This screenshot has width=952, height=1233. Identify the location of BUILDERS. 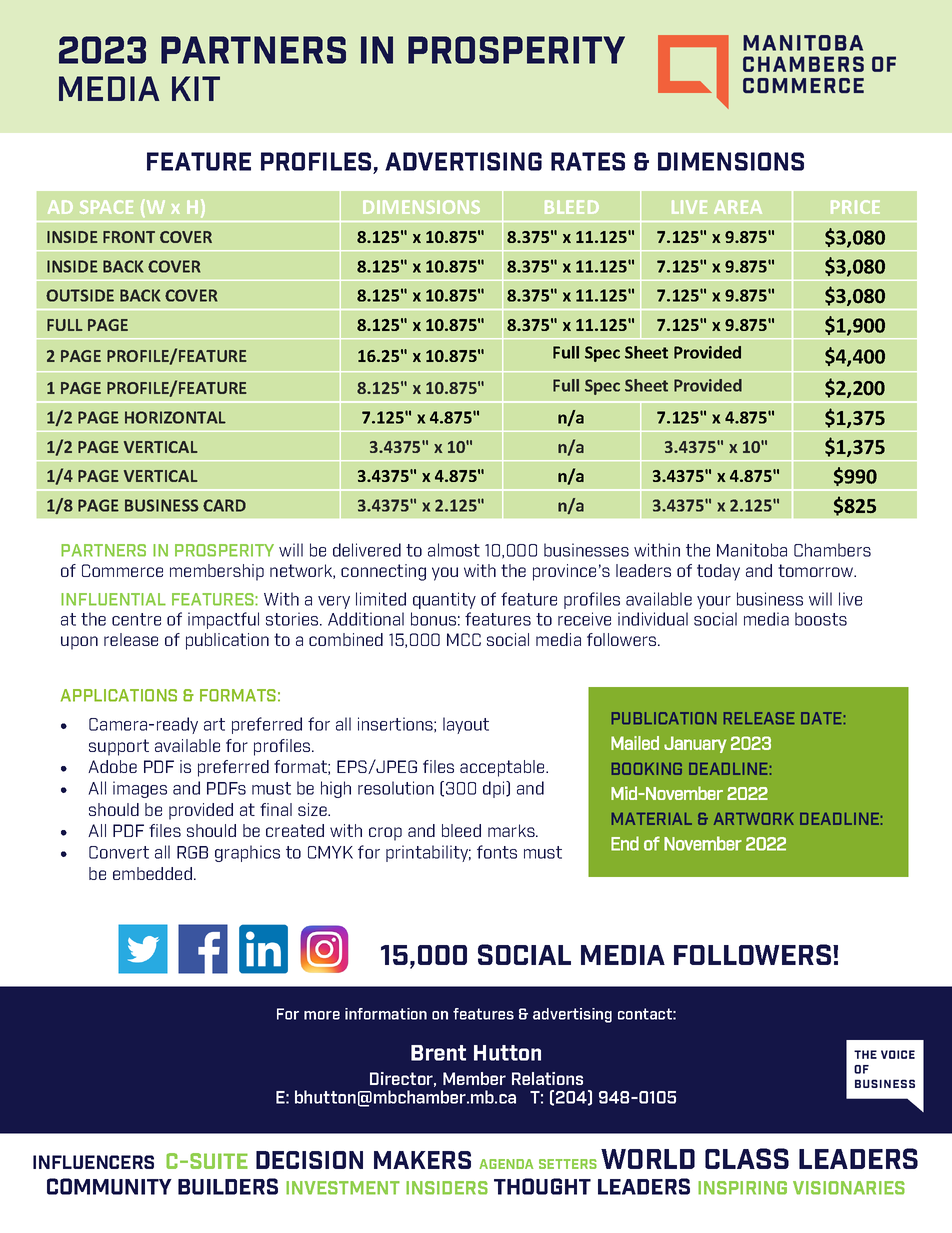
(228, 1186).
